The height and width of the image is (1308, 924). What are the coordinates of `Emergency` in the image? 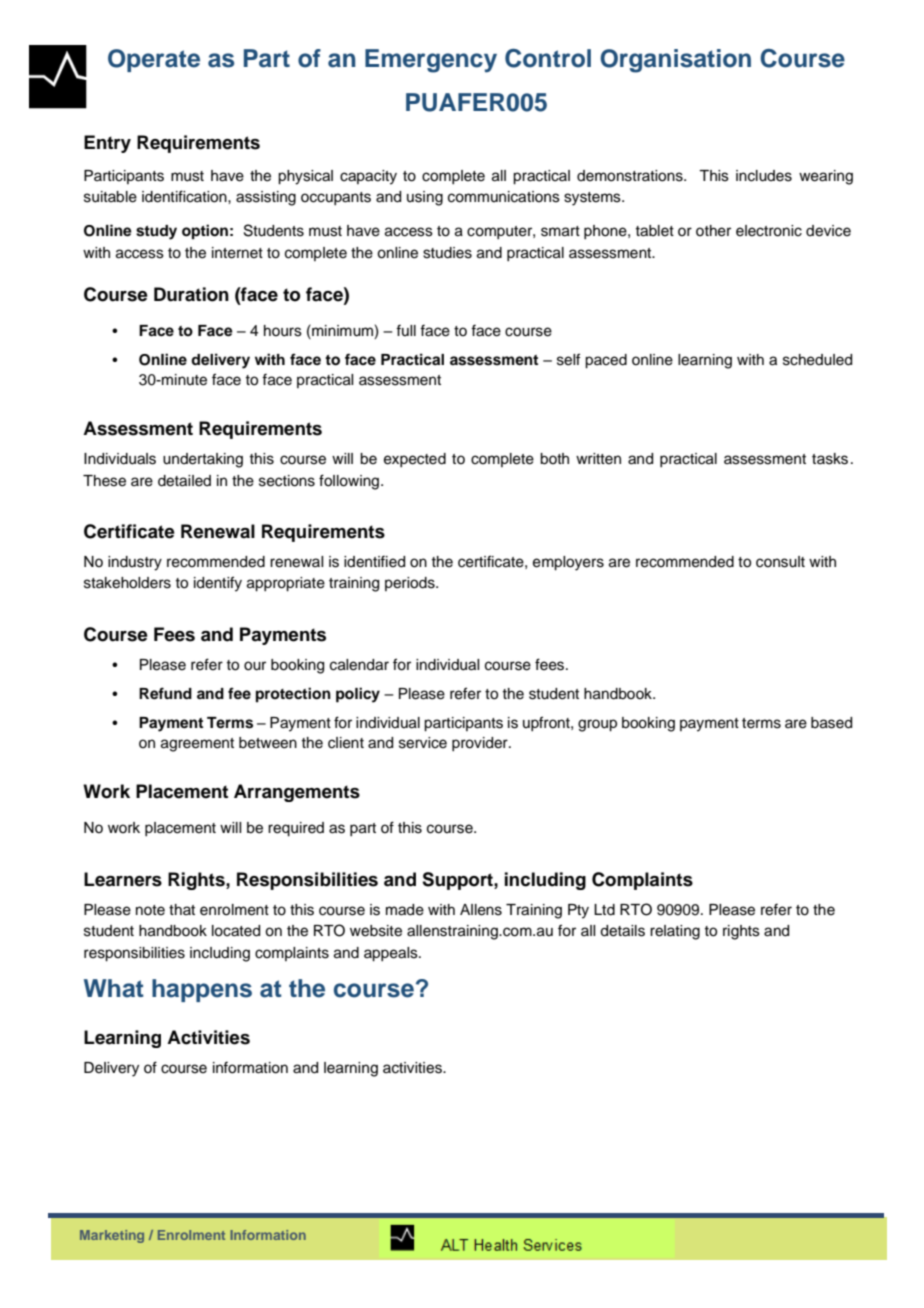 It's located at (431, 61).
